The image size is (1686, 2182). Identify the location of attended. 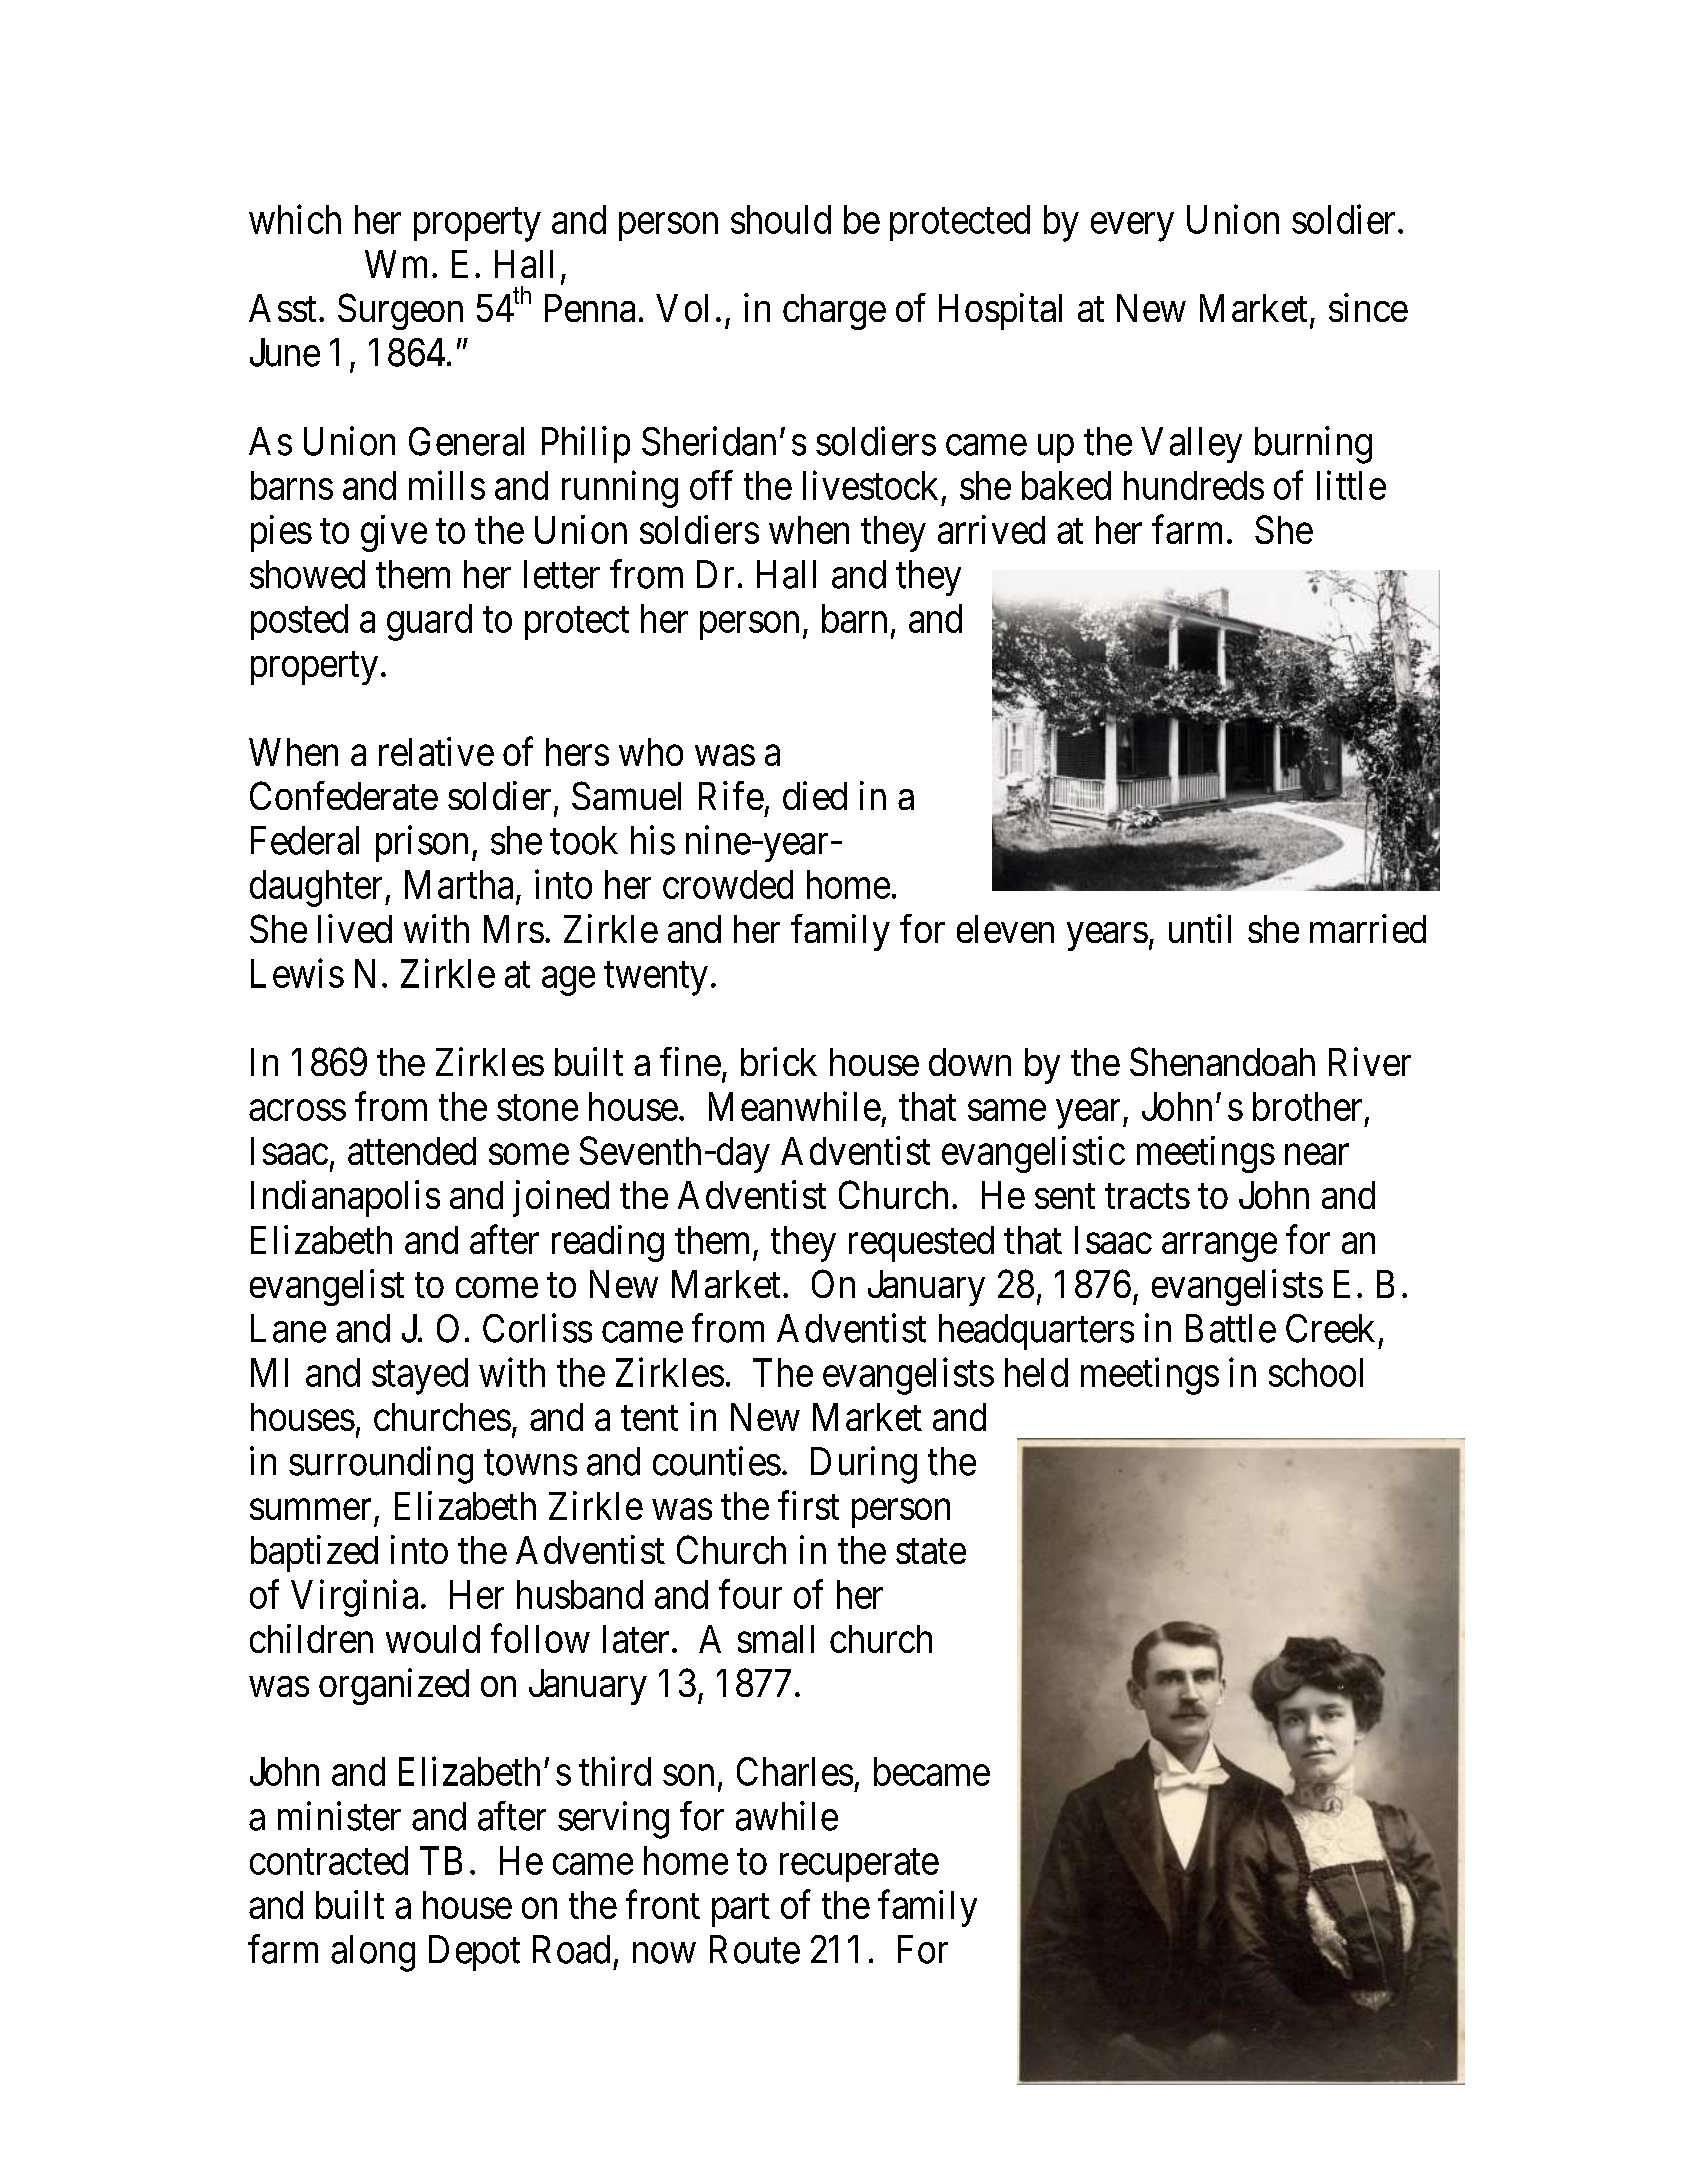
(412, 1151).
